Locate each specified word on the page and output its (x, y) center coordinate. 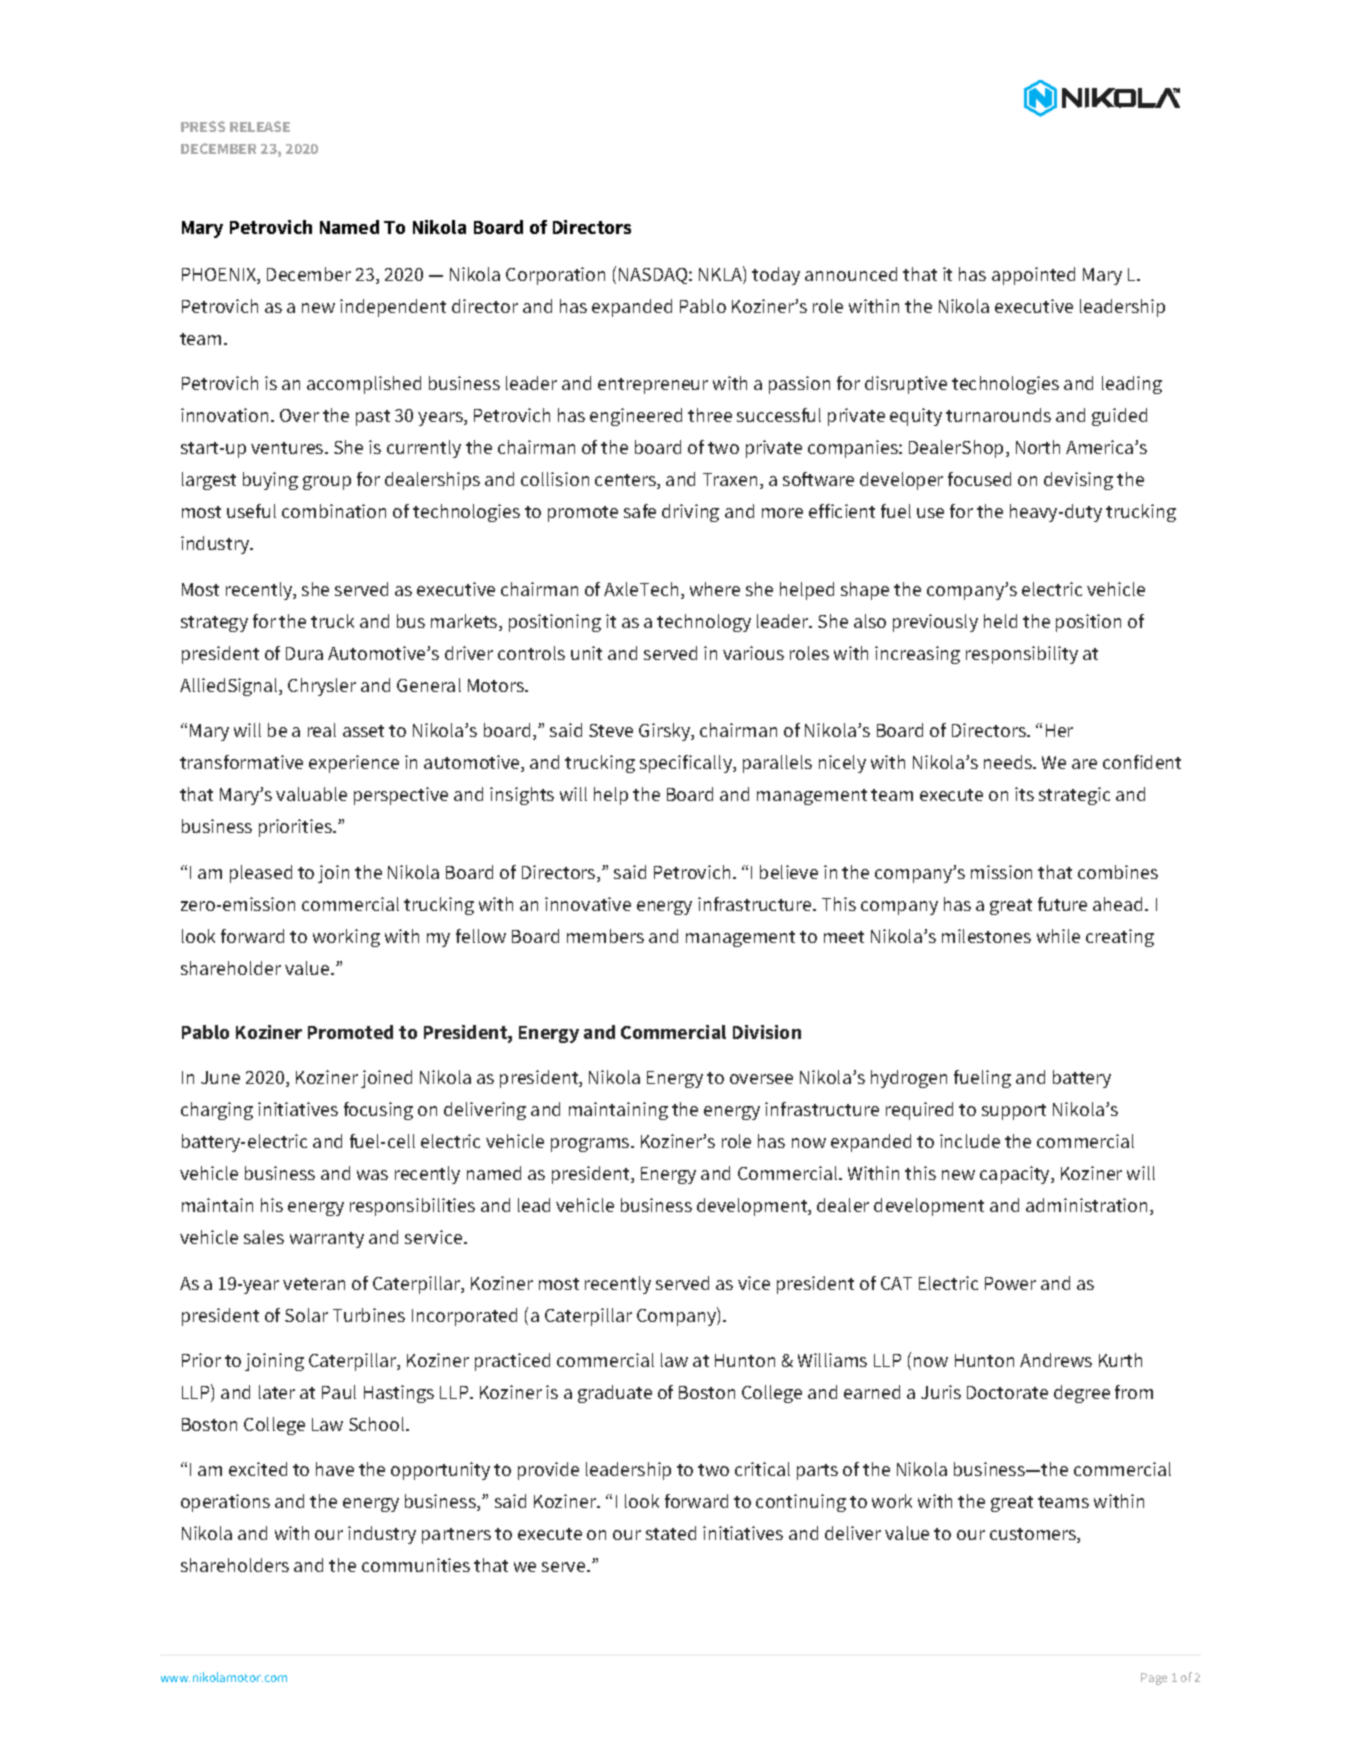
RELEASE (260, 126)
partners (456, 1536)
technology (704, 623)
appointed (1033, 276)
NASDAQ (654, 276)
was (372, 1175)
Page (1154, 1679)
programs (591, 1145)
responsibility (1022, 655)
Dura (304, 653)
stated (671, 1533)
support (1014, 1112)
